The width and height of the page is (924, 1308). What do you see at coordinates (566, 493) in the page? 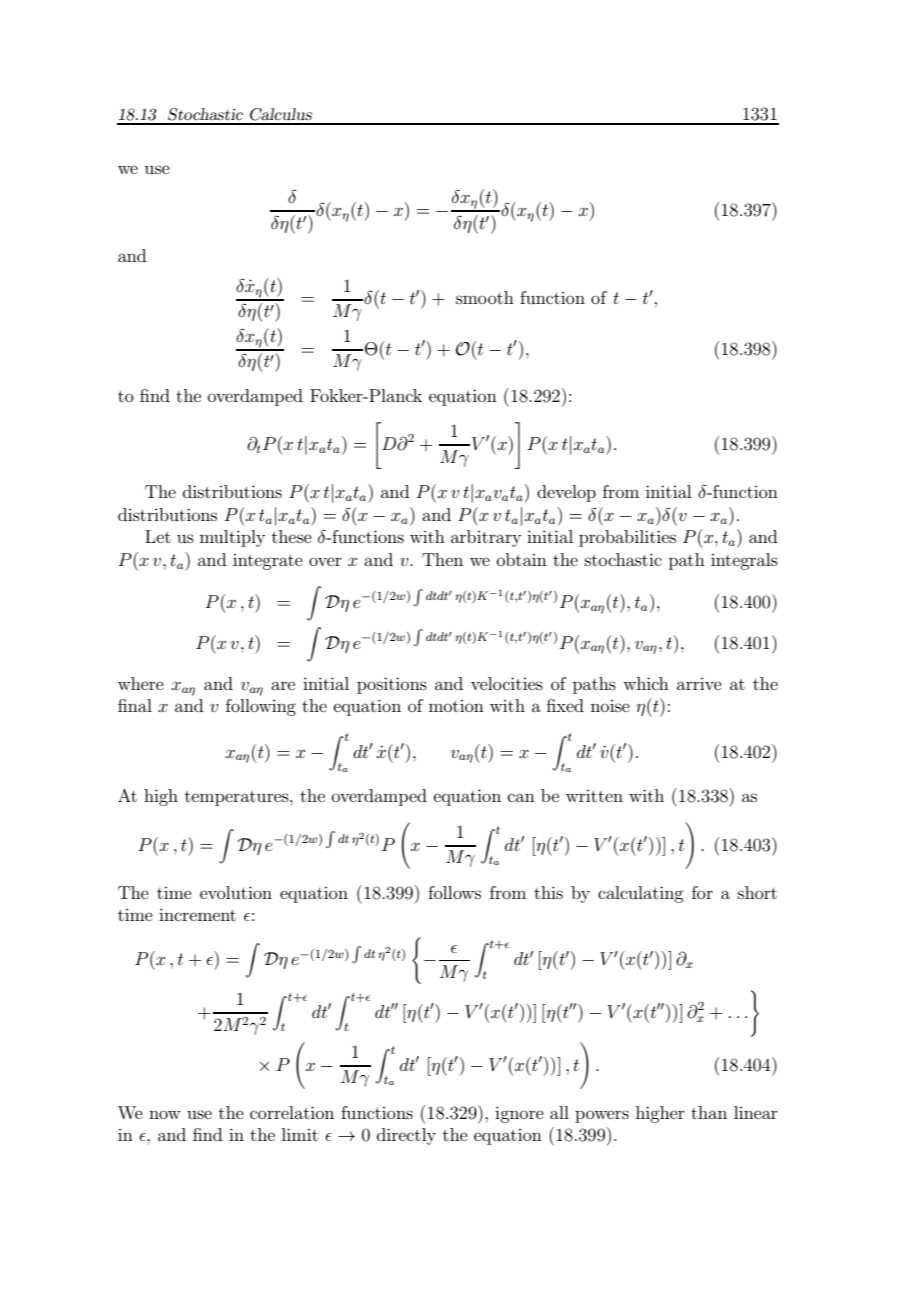
I see `develop` at bounding box center [566, 493].
